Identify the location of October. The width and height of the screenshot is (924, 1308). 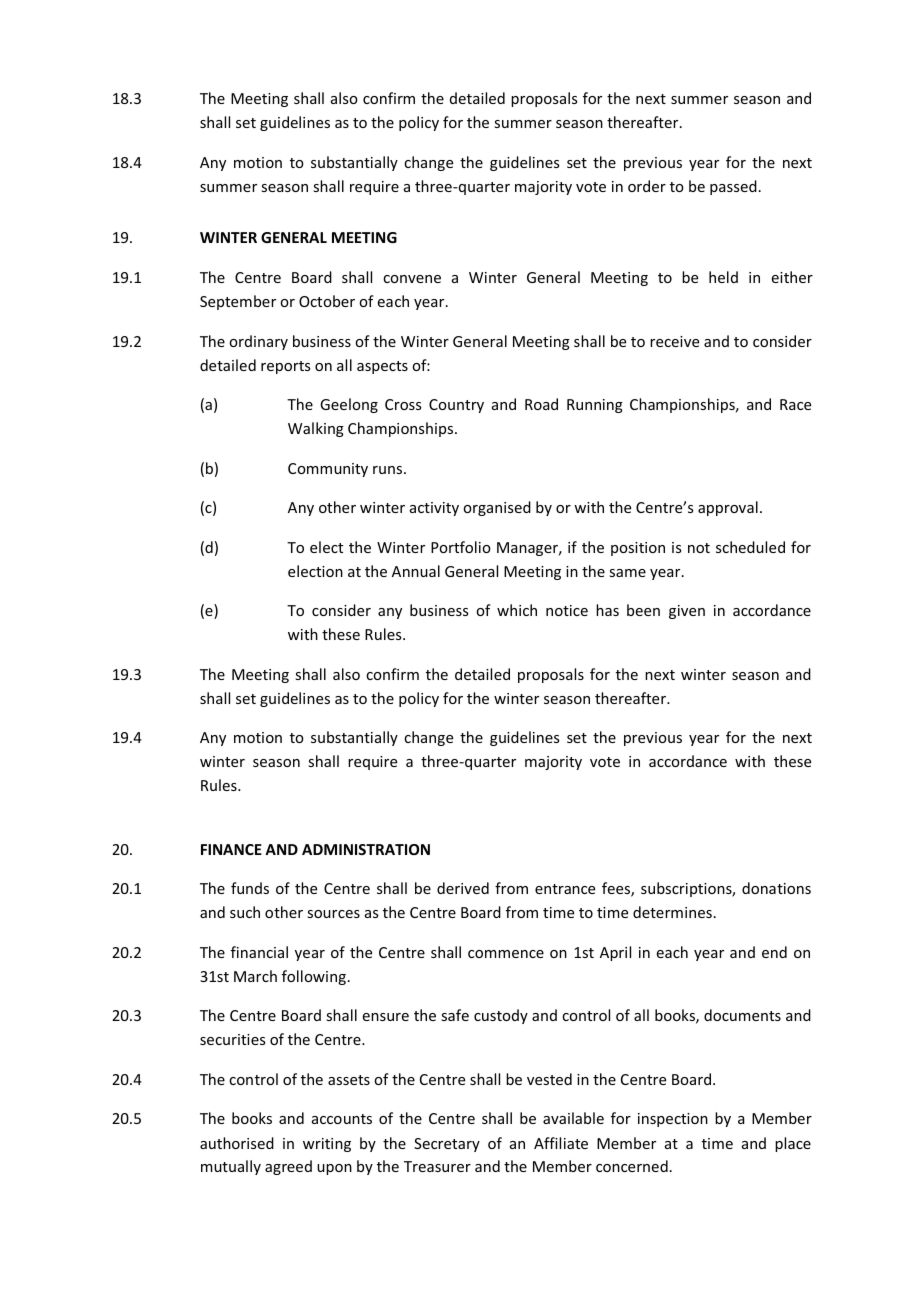
(327, 301).
